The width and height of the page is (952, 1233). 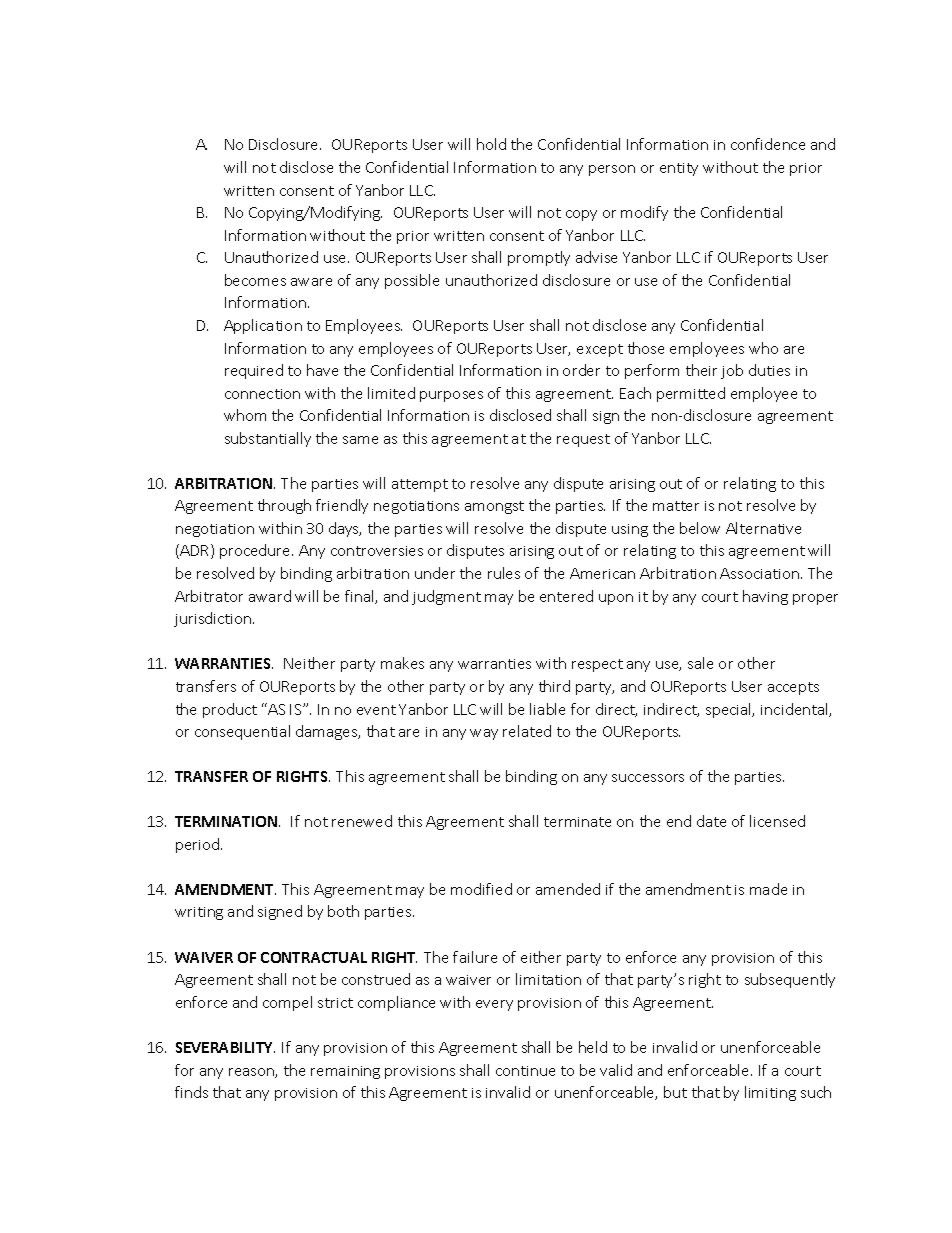 What do you see at coordinates (494, 507) in the page?
I see `amongst` at bounding box center [494, 507].
